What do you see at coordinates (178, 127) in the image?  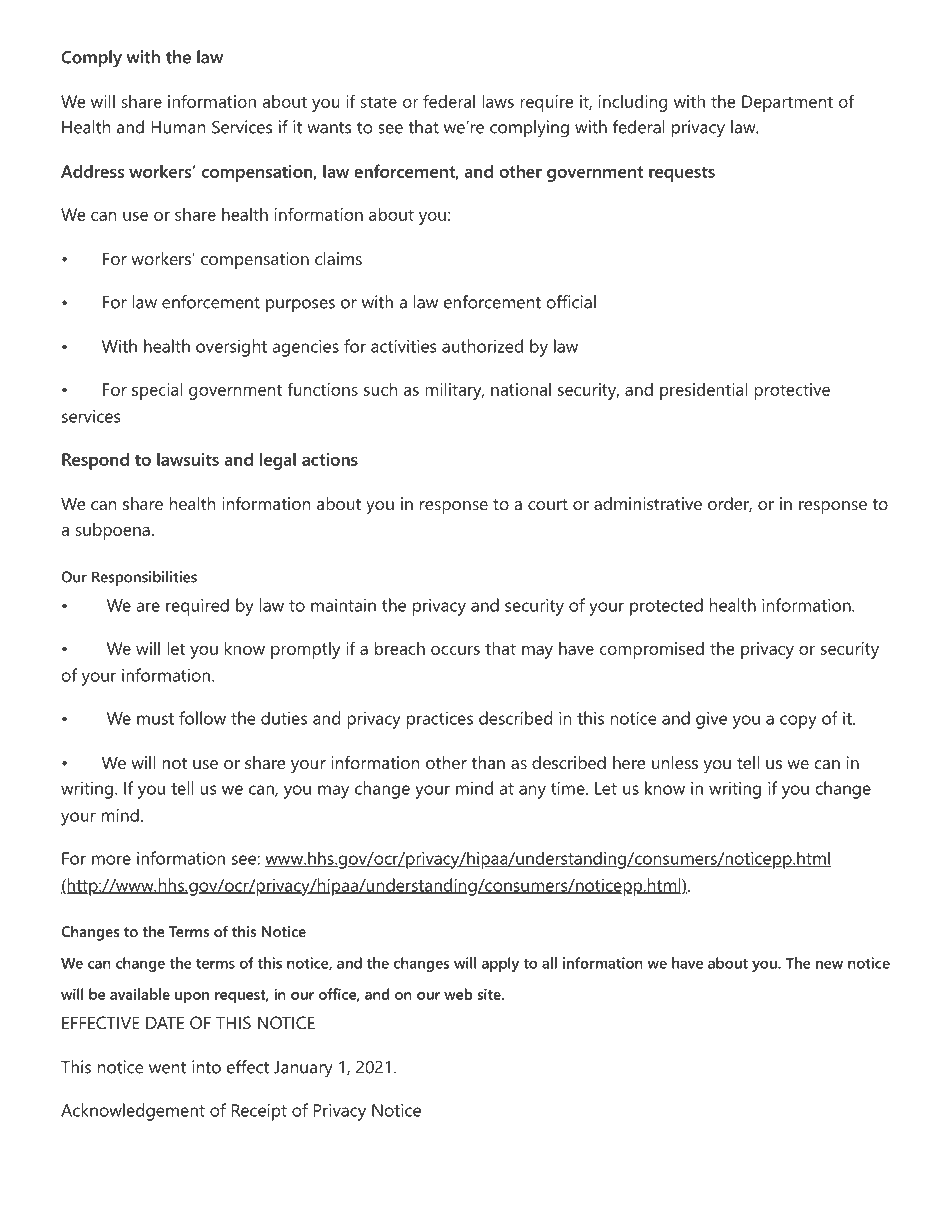 I see `Human` at bounding box center [178, 127].
